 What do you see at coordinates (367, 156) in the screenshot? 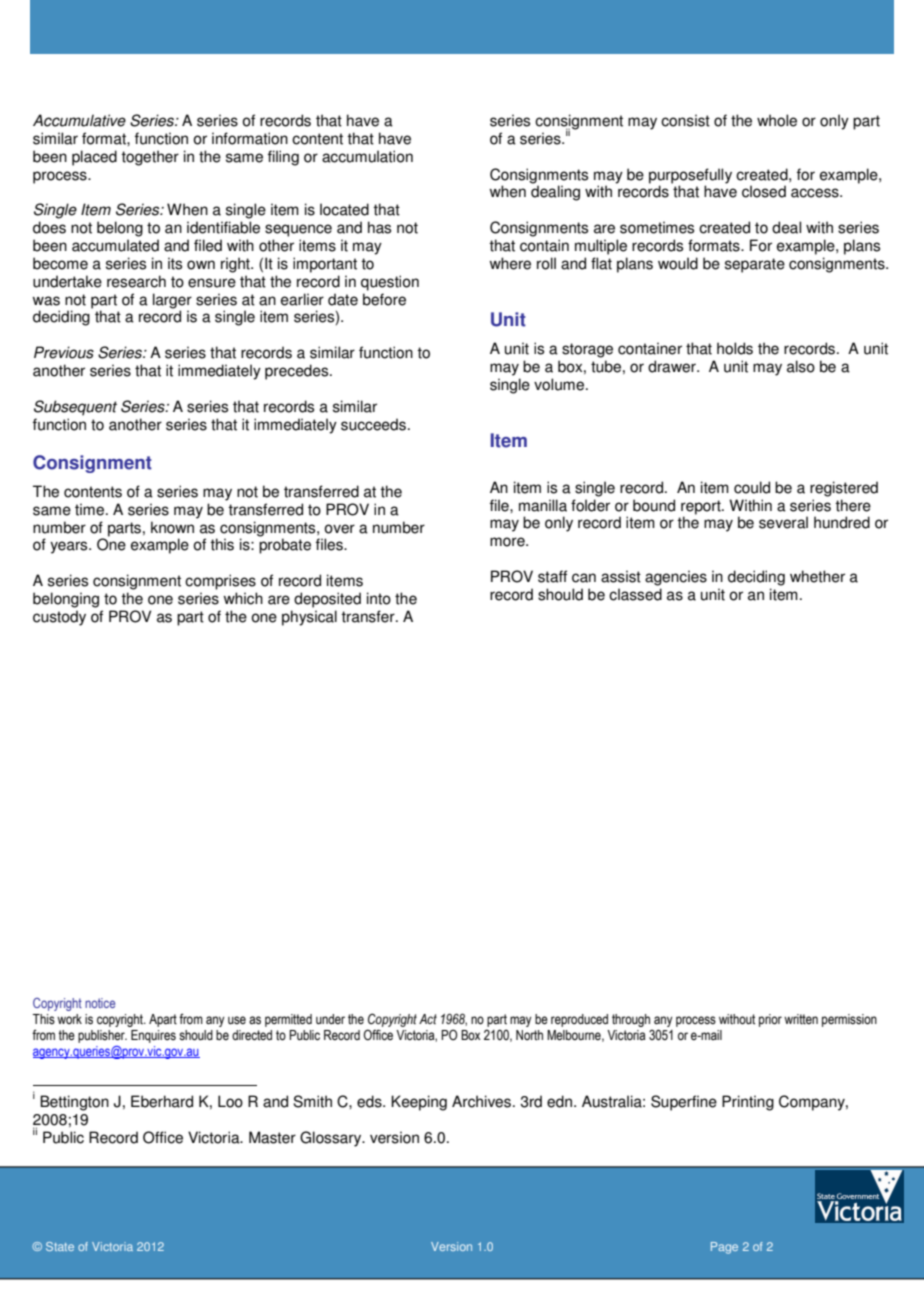
I see `accumulation` at bounding box center [367, 156].
